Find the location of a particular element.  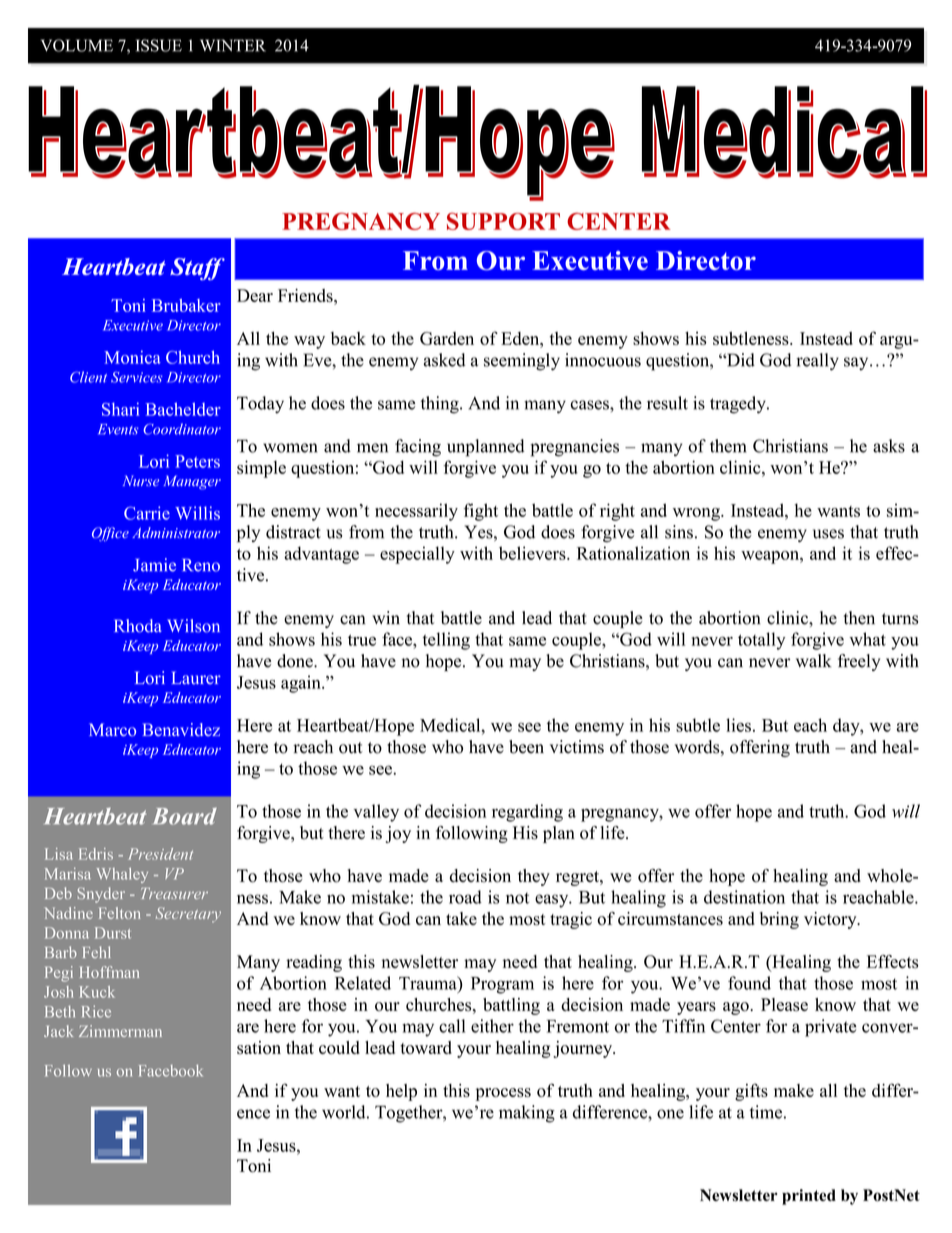

printed is located at coordinates (809, 1197).
